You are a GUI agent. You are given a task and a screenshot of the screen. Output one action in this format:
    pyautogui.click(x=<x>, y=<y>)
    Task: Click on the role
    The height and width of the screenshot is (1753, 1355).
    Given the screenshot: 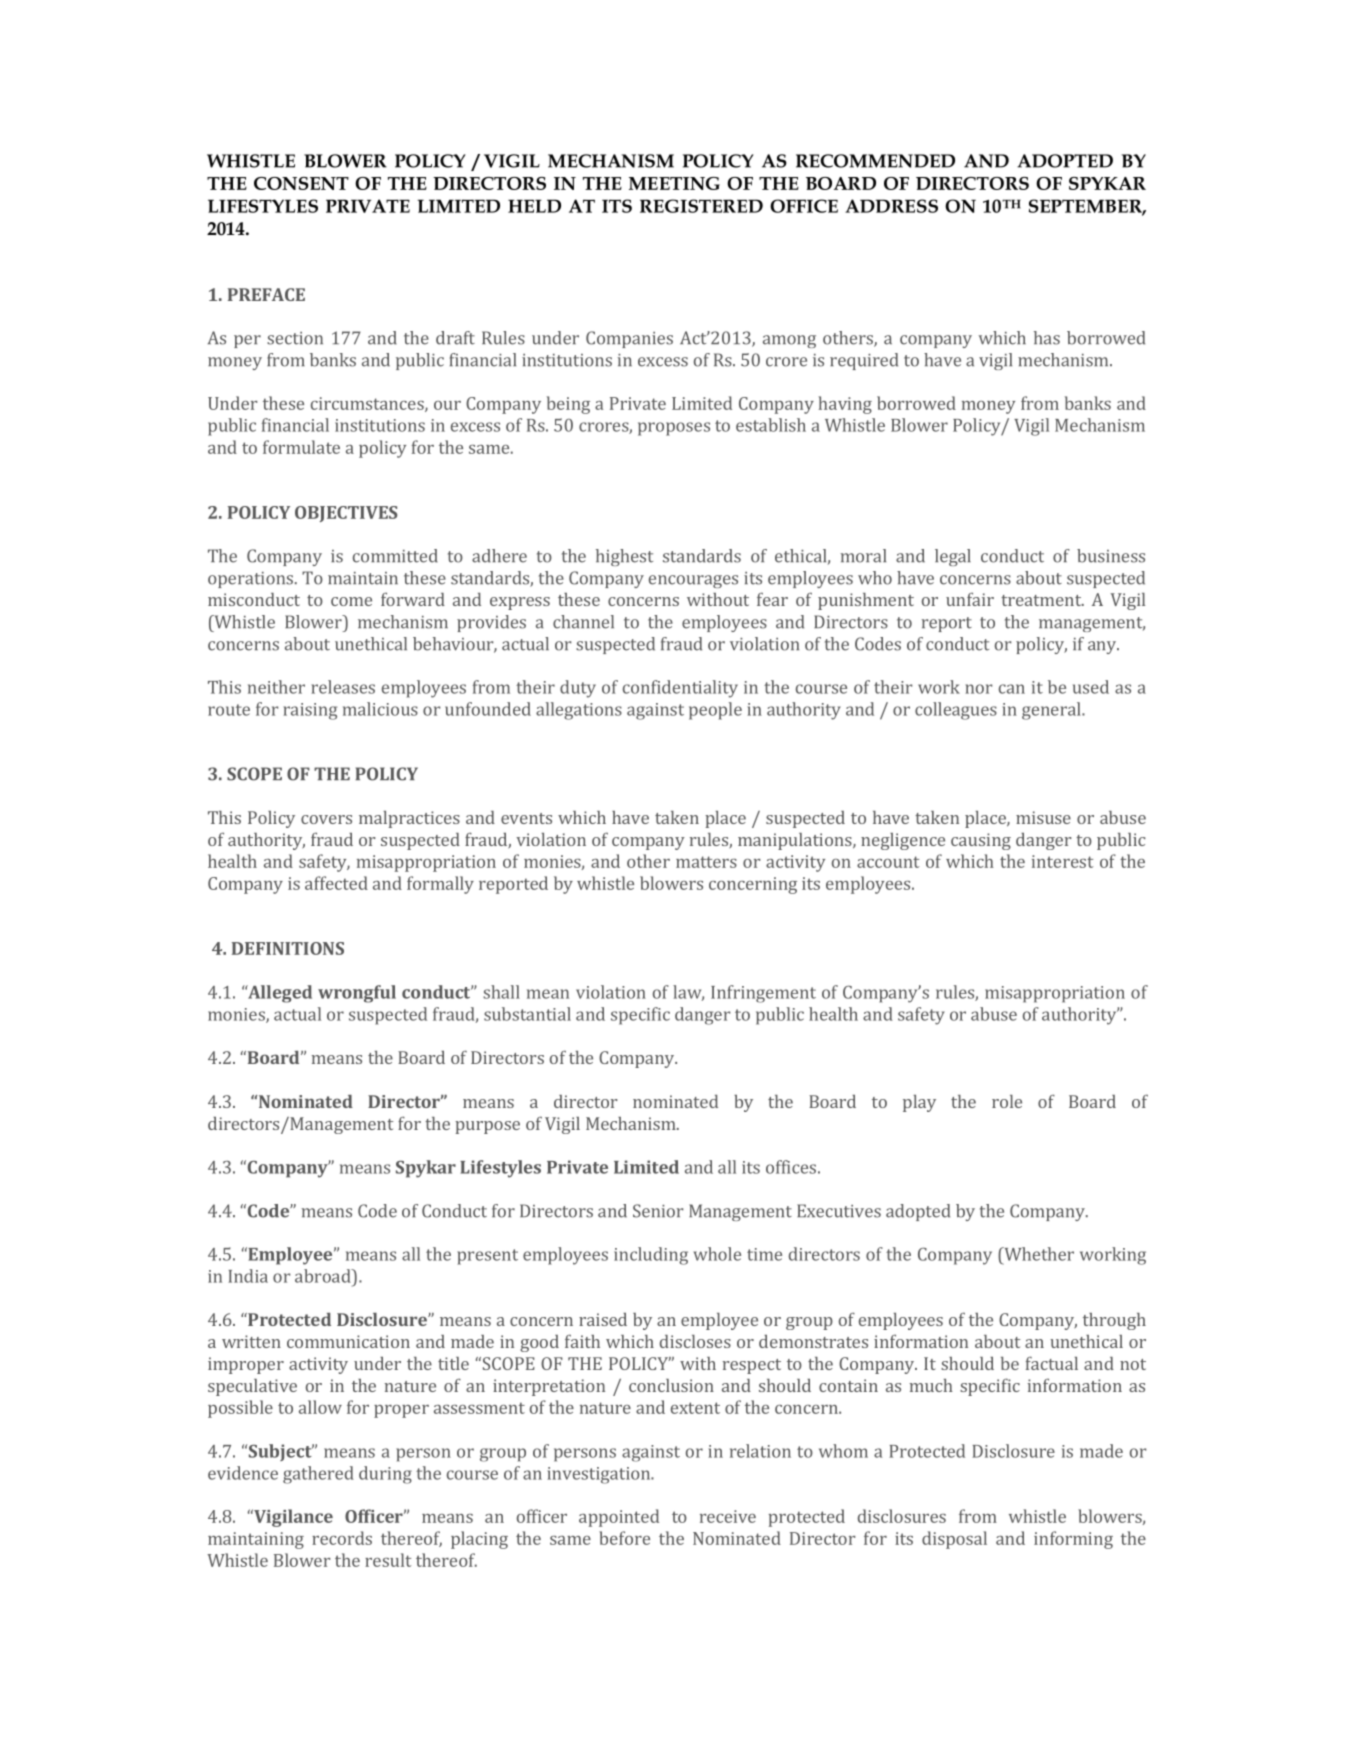 What is the action you would take?
    pyautogui.click(x=1007, y=1101)
